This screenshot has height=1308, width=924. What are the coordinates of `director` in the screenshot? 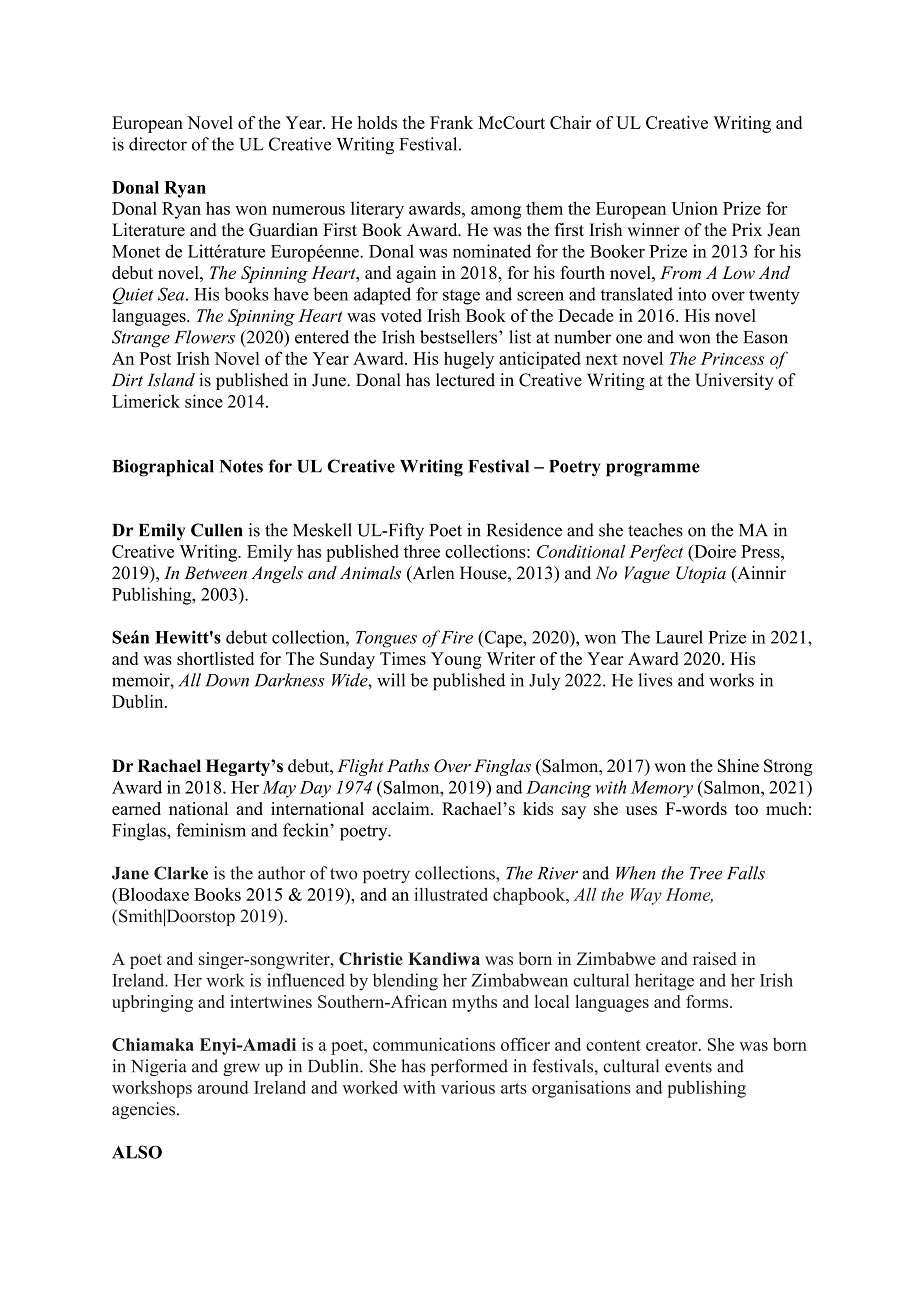 It's located at (158, 144).
